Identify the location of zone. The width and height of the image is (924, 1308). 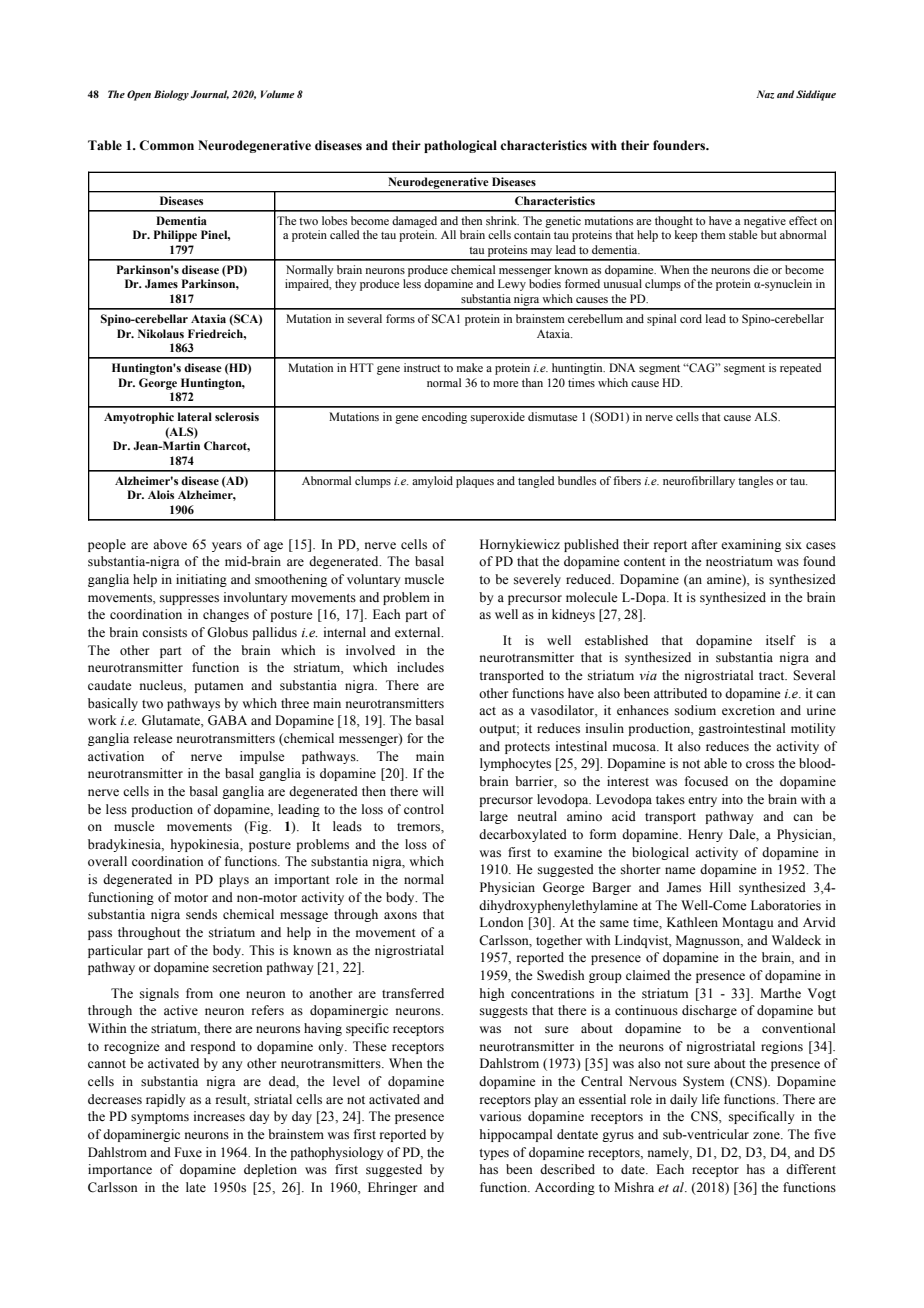
(767, 1135).
